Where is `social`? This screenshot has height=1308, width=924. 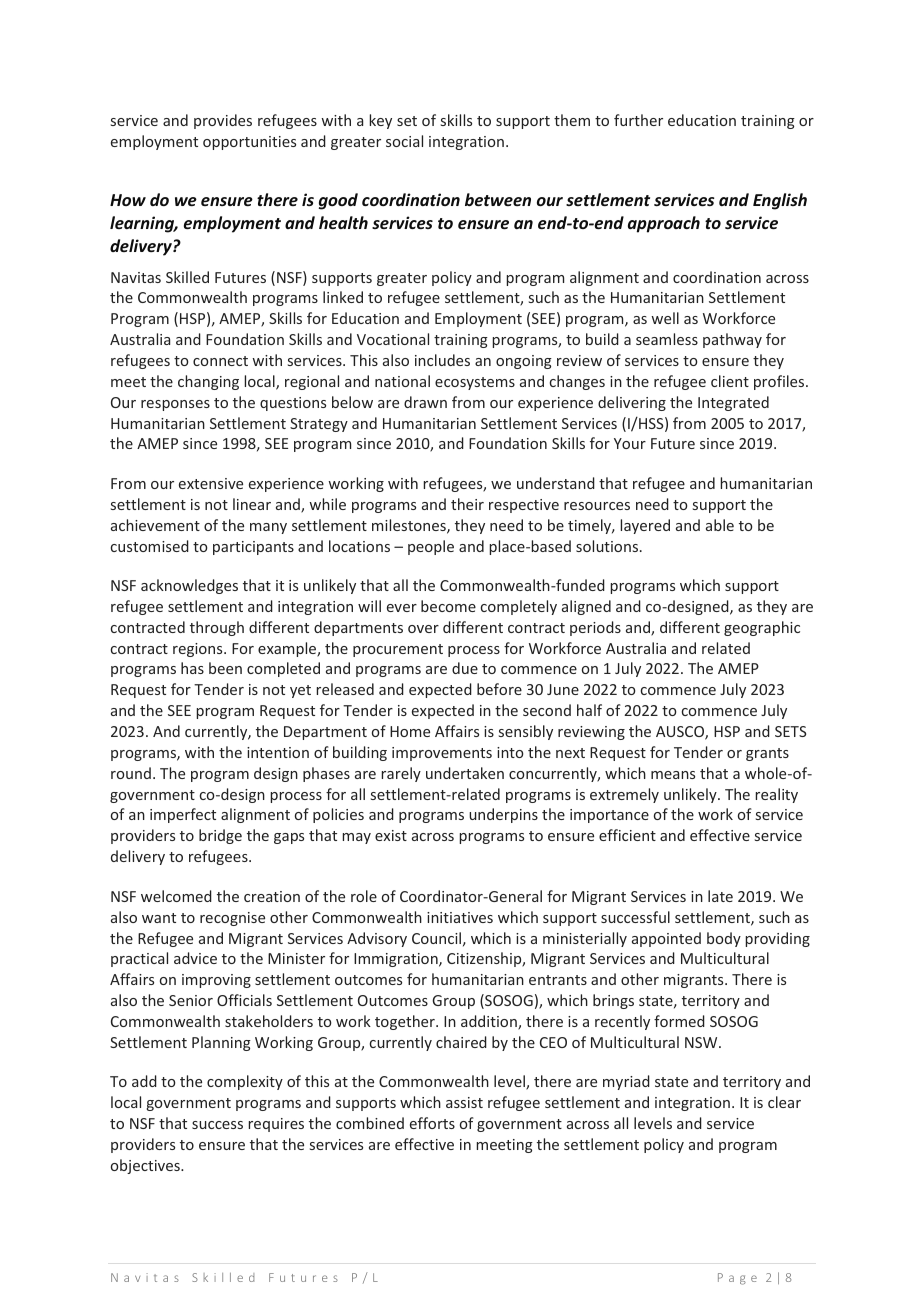
social is located at coordinates (404, 141).
